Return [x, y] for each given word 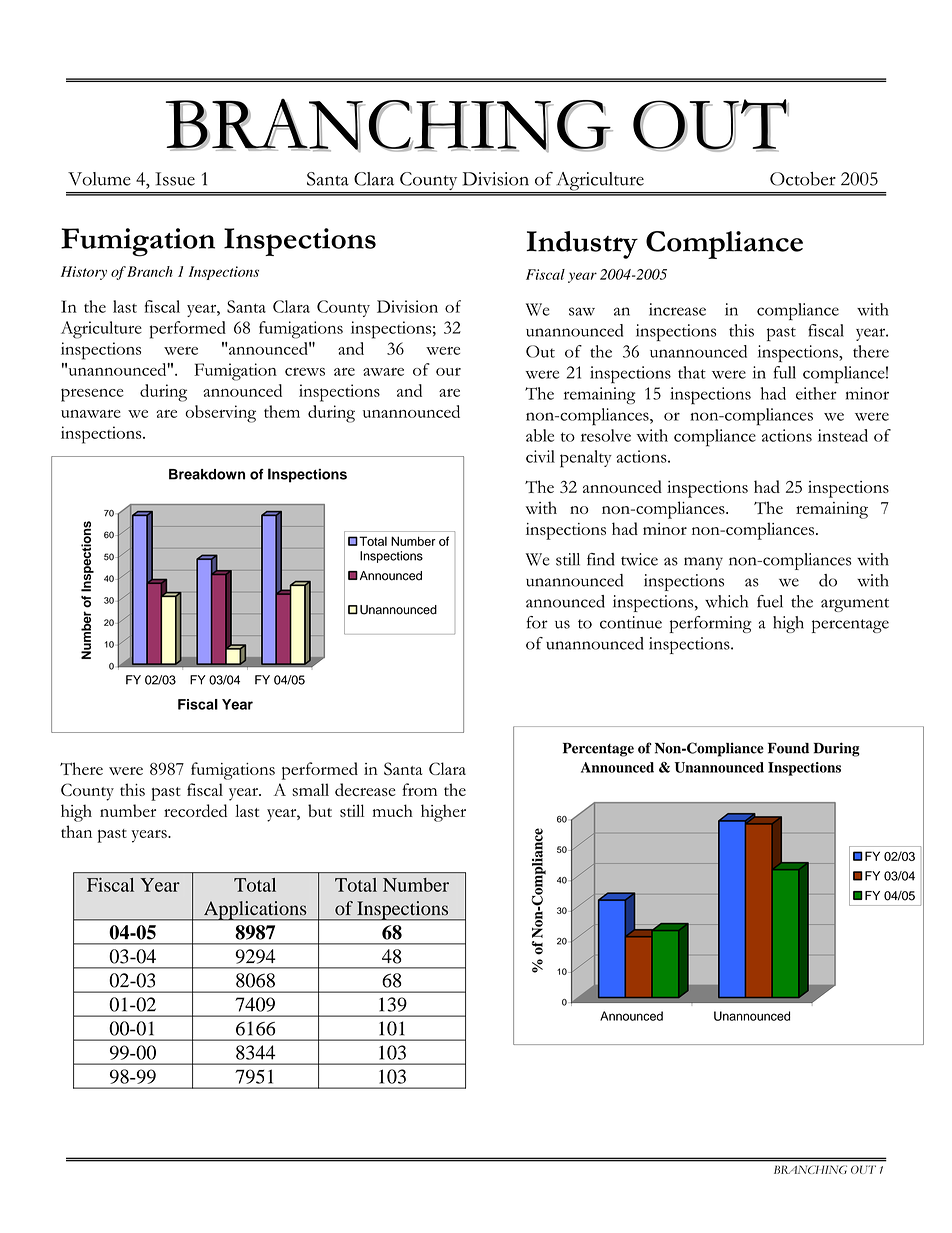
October [803, 179]
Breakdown [207, 474]
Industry [582, 245]
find [601, 559]
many [703, 563]
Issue [175, 179]
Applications [255, 911]
